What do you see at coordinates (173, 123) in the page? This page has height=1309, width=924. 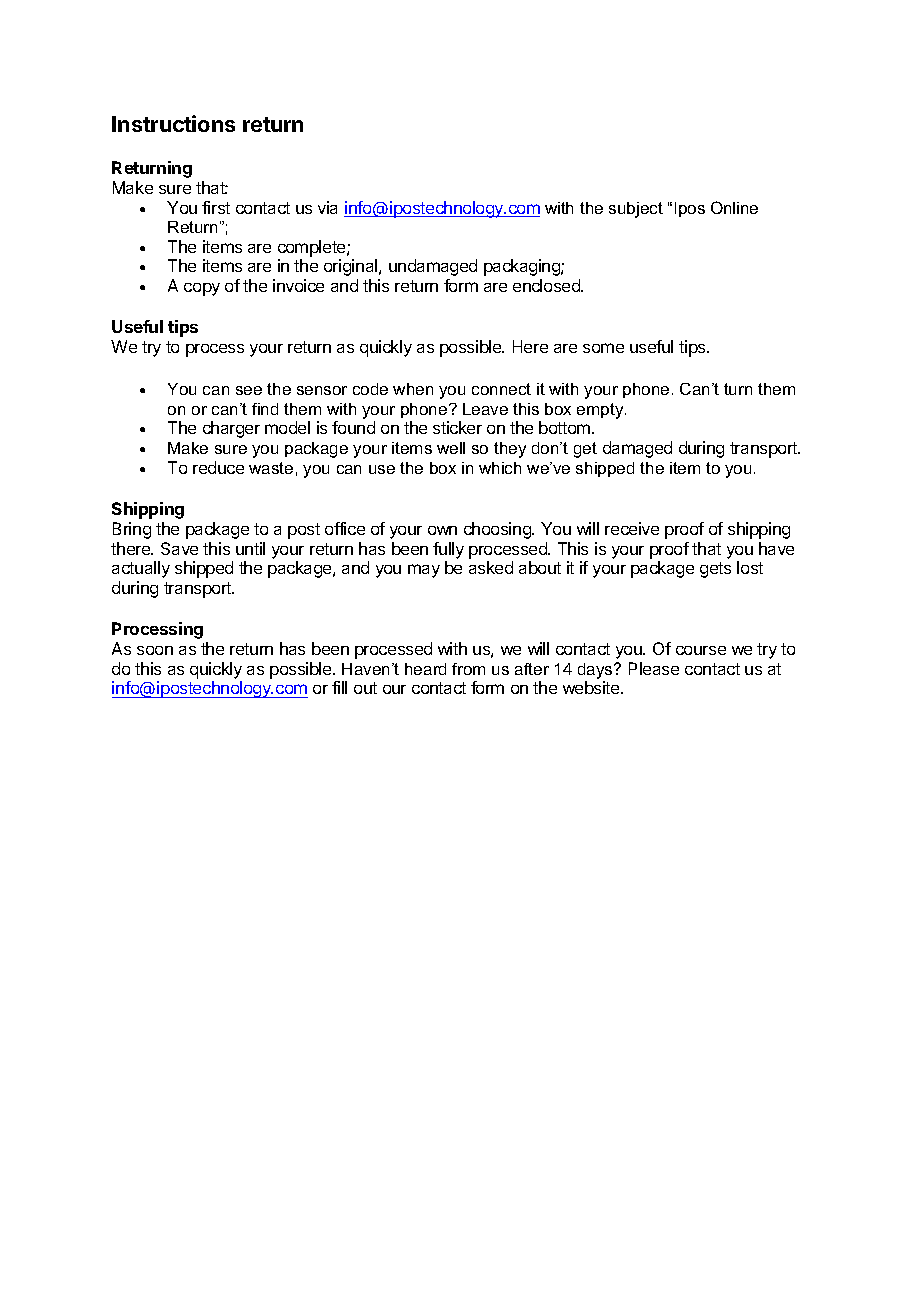 I see `Instructions` at bounding box center [173, 123].
